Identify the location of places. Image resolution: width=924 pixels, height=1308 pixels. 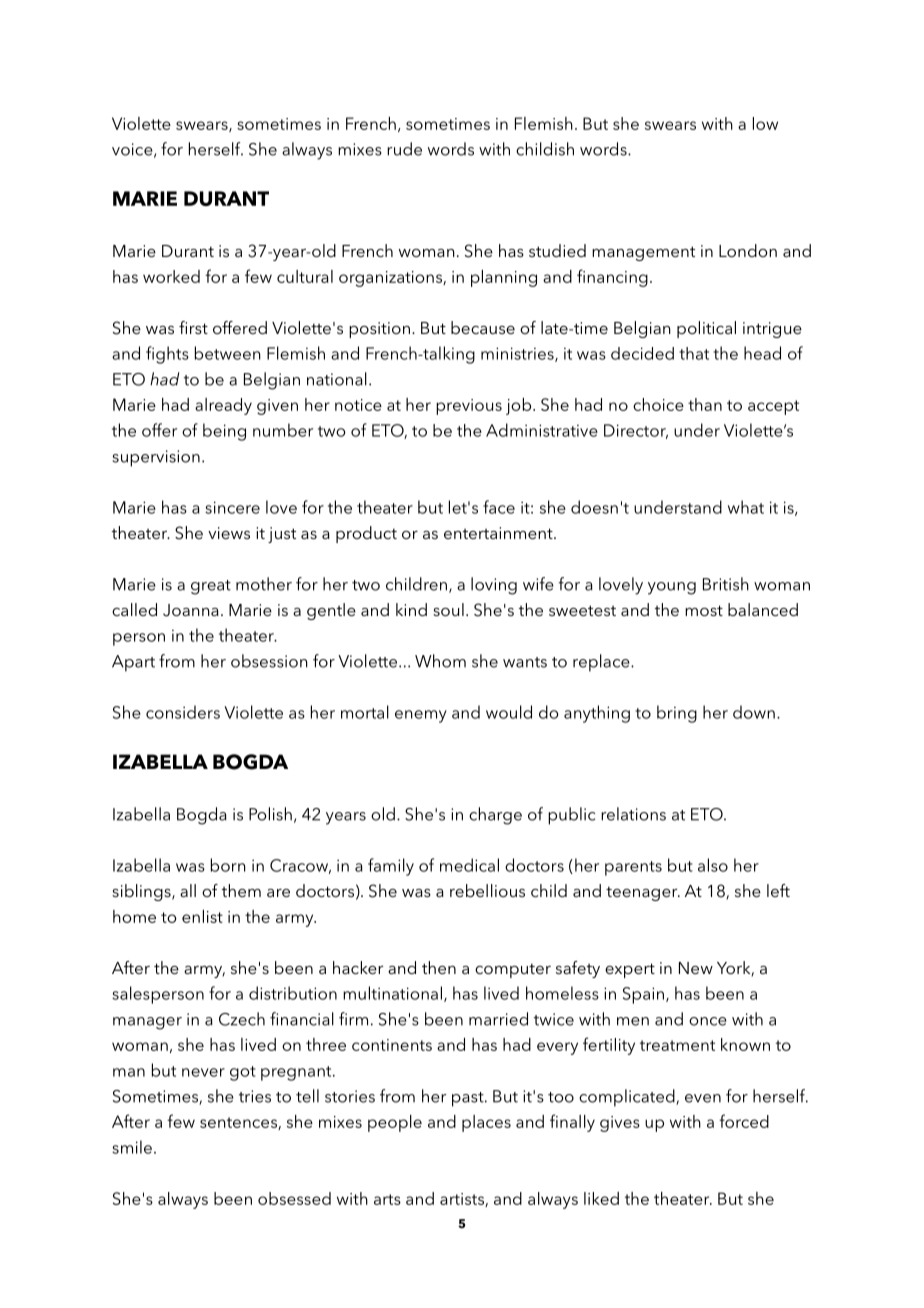
(486, 1123).
